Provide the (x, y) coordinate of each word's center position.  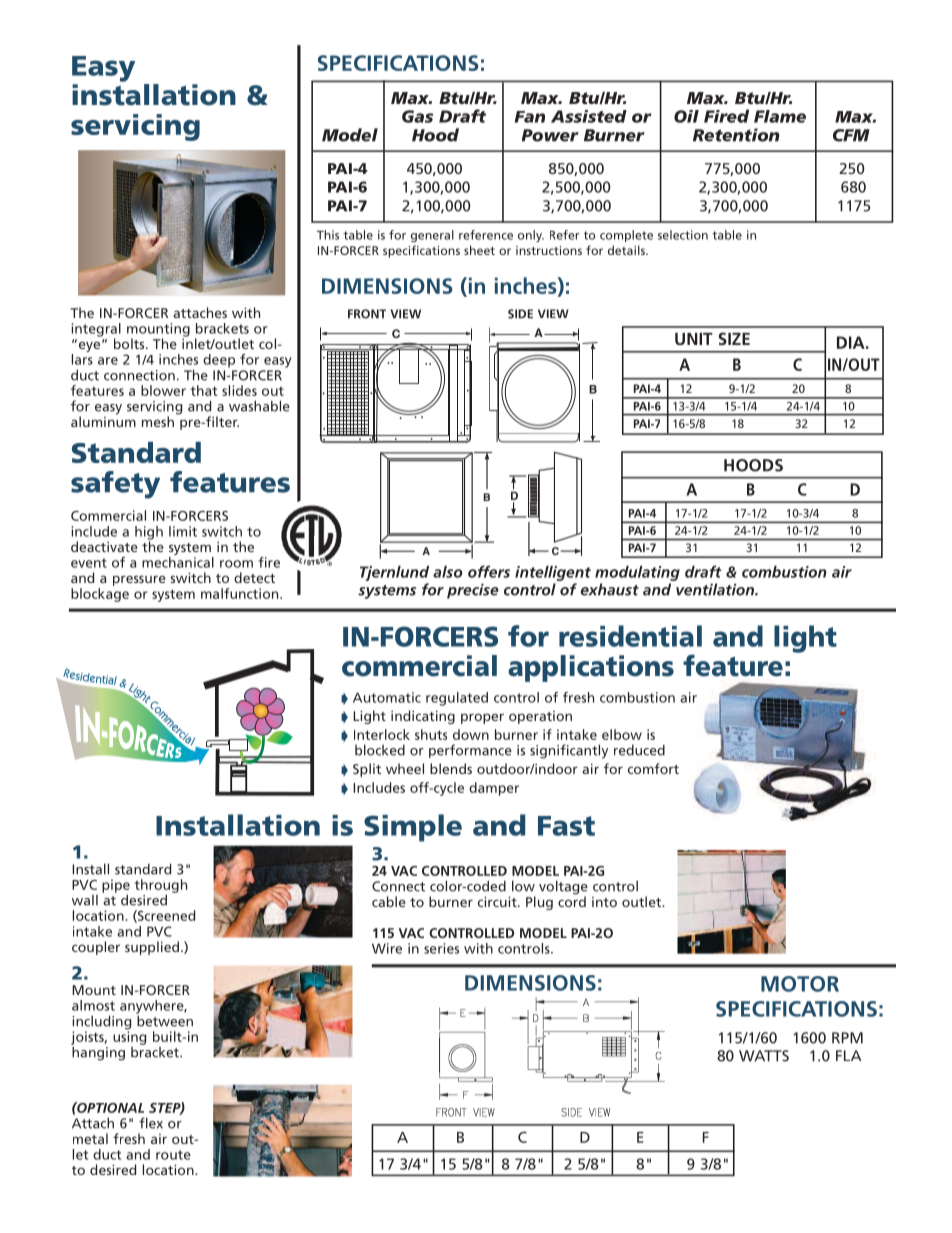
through (160, 887)
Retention (736, 135)
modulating (637, 573)
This (328, 235)
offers (489, 571)
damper (494, 789)
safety (115, 485)
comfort (653, 768)
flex (151, 1123)
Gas (417, 116)
